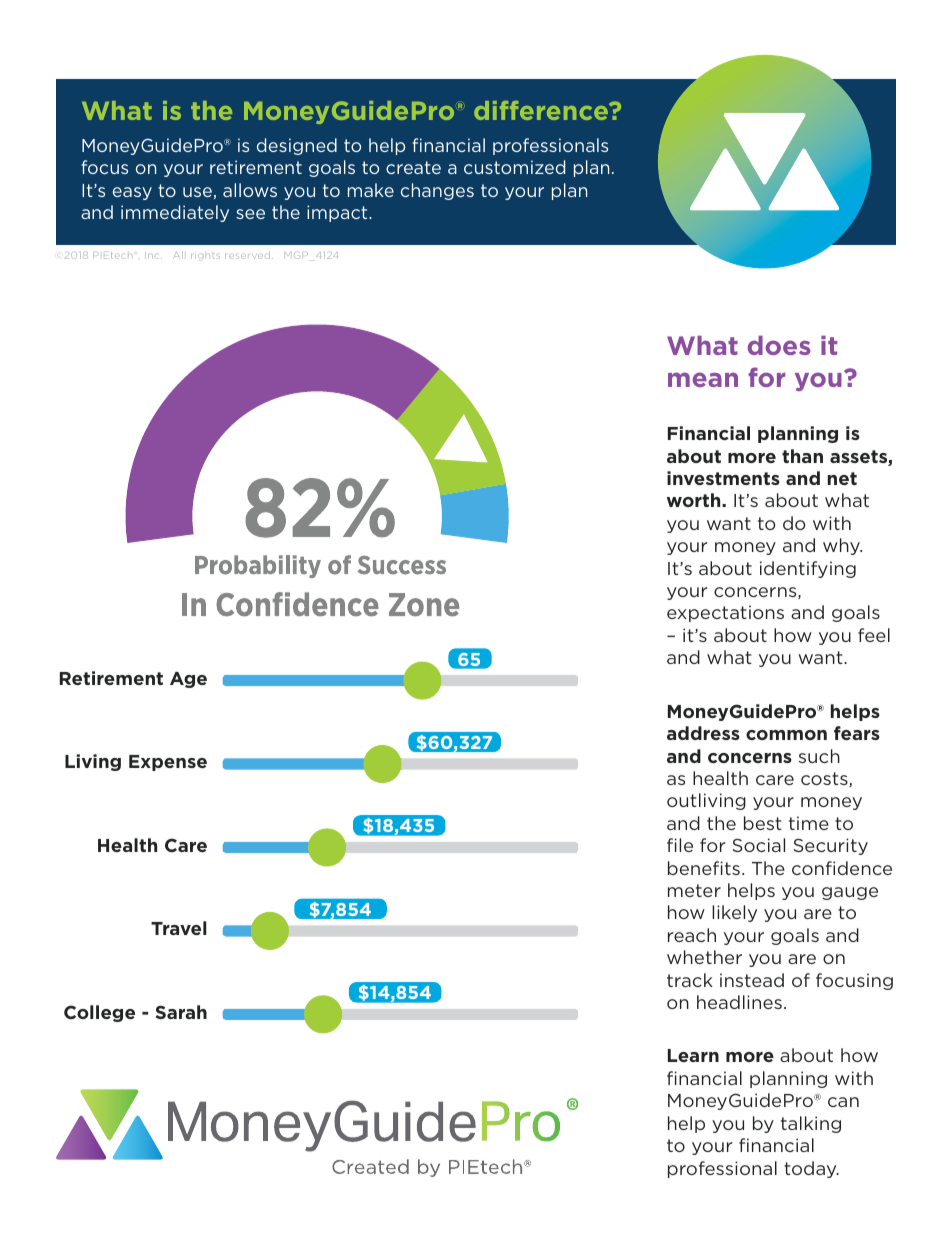 This document has height=1233, width=952. Describe the element at coordinates (188, 680) in the document. I see `Age` at that location.
